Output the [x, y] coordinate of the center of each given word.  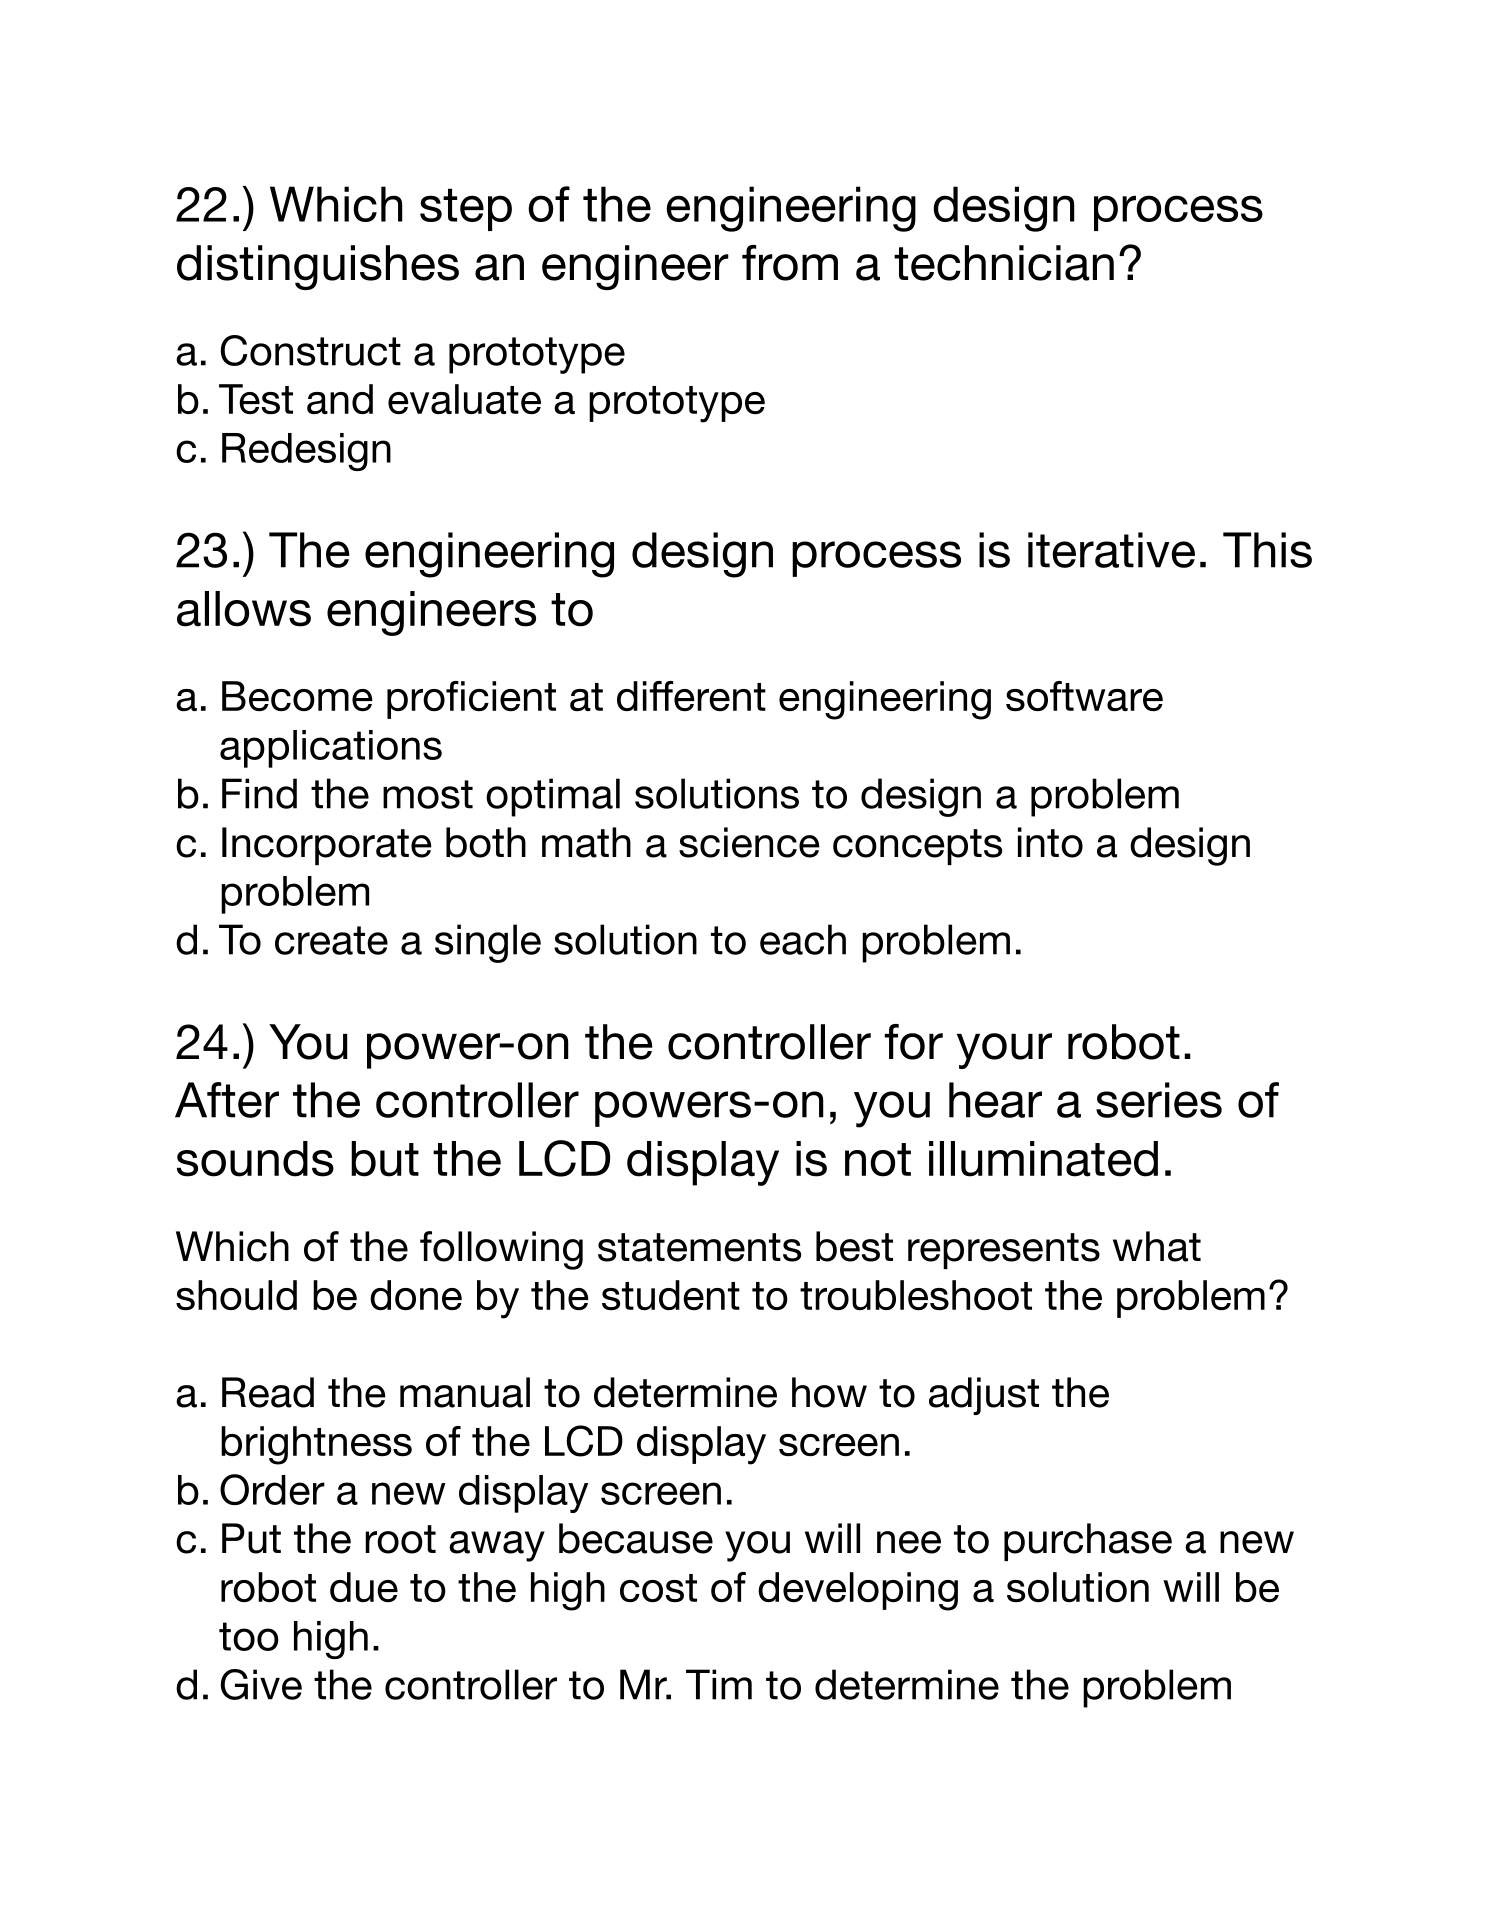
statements [699, 1247]
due [364, 1587]
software [1084, 696]
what [1157, 1246]
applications [331, 749]
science [749, 842]
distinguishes [318, 267]
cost [658, 1588]
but [385, 1159]
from [790, 263]
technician [1004, 263]
